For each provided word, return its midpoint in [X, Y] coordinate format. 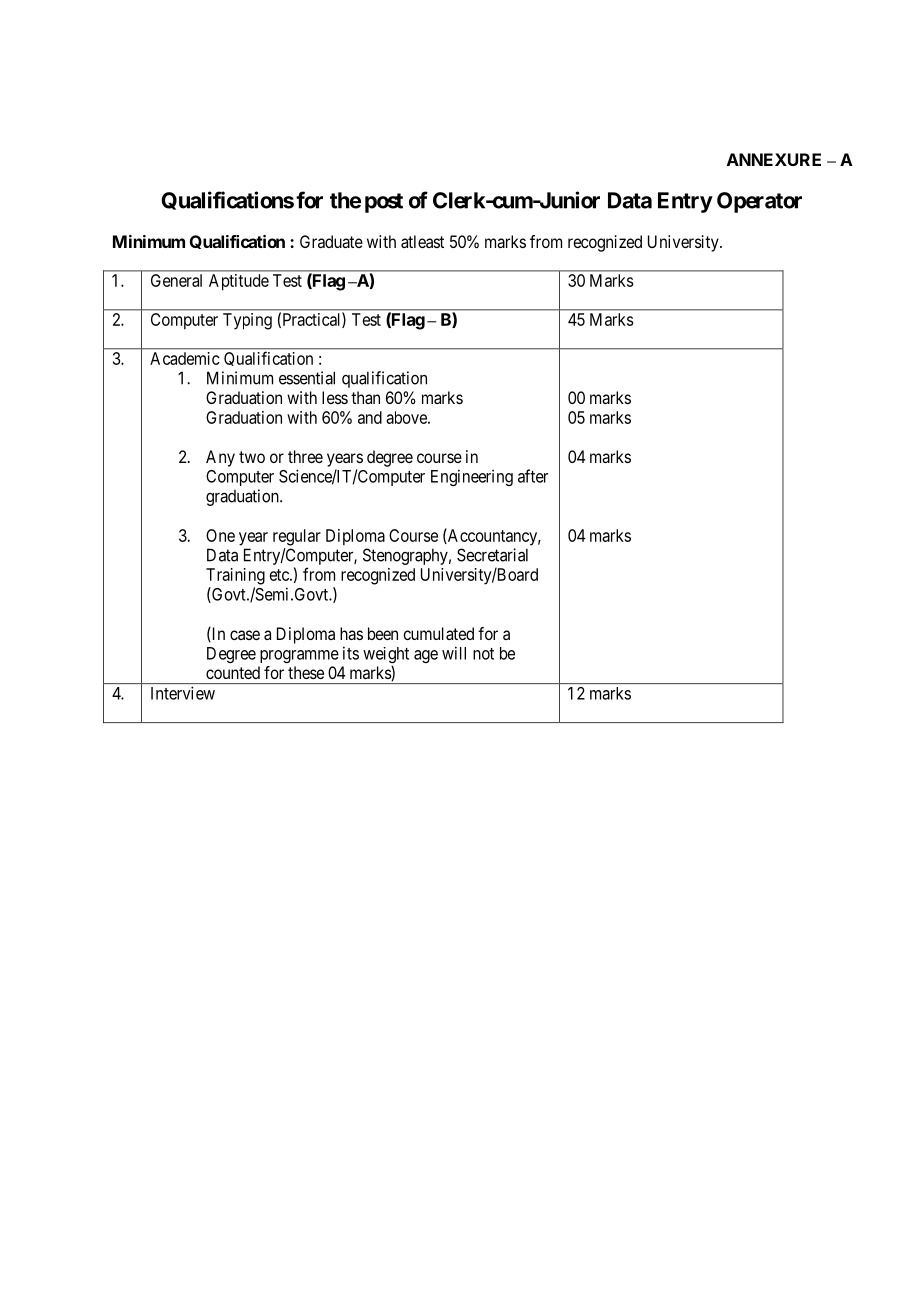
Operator [759, 202]
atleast [422, 241]
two [252, 457]
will [454, 653]
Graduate [331, 241]
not [483, 654]
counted [233, 672]
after [533, 476]
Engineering [472, 477]
